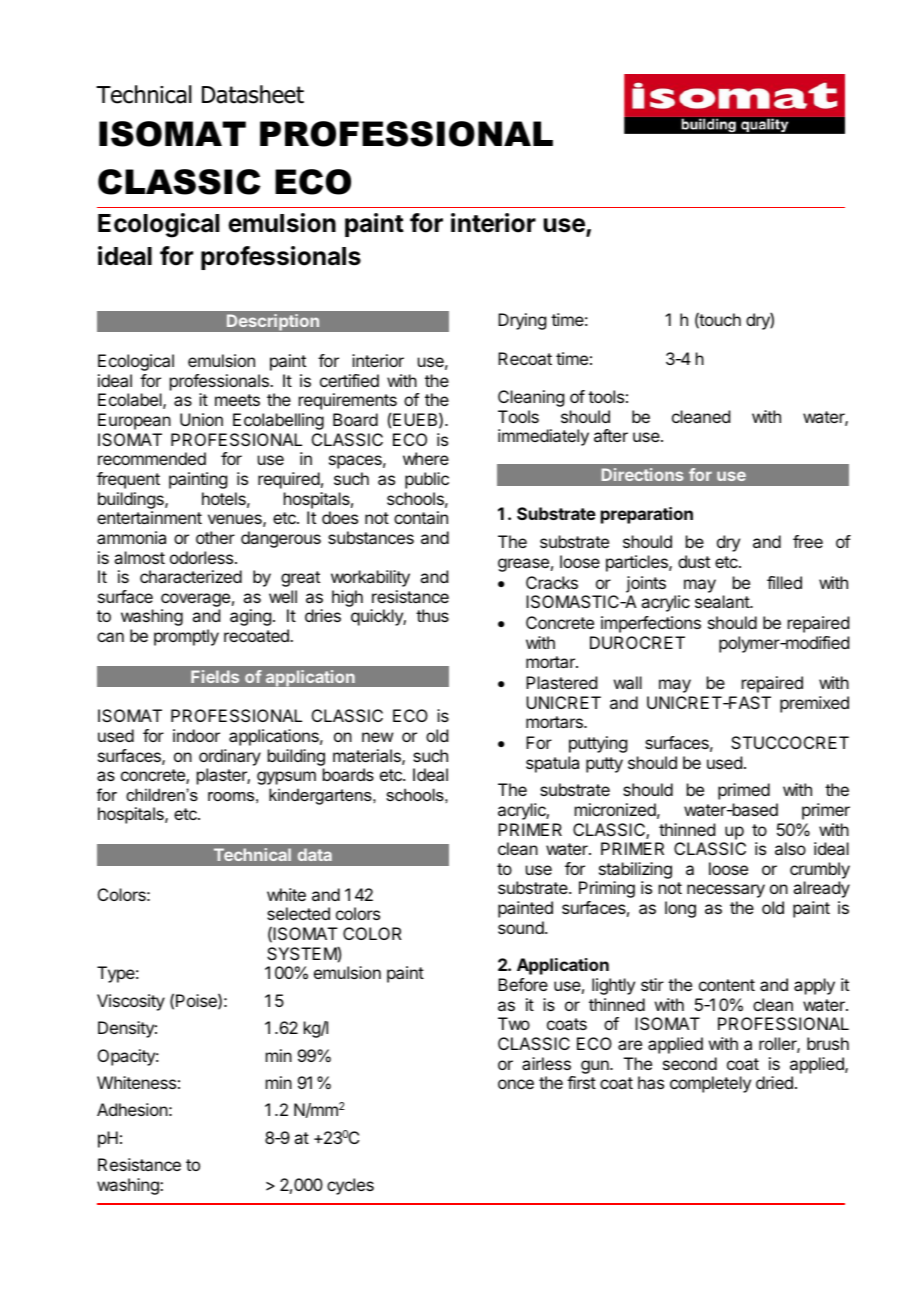 This screenshot has height=1308, width=924. I want to click on Adhesion, so click(132, 1109).
